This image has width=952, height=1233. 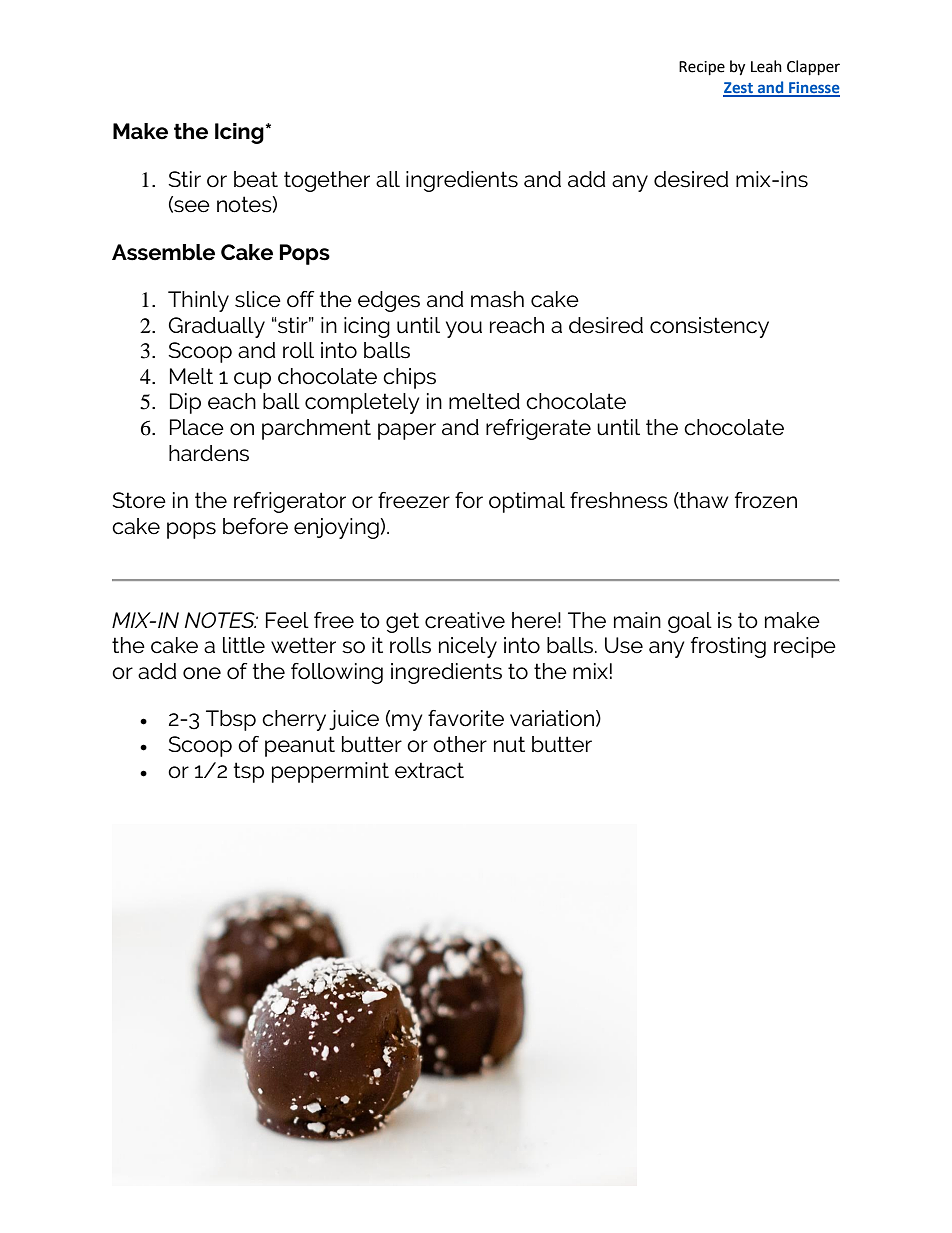 What do you see at coordinates (497, 299) in the image?
I see `mash` at bounding box center [497, 299].
